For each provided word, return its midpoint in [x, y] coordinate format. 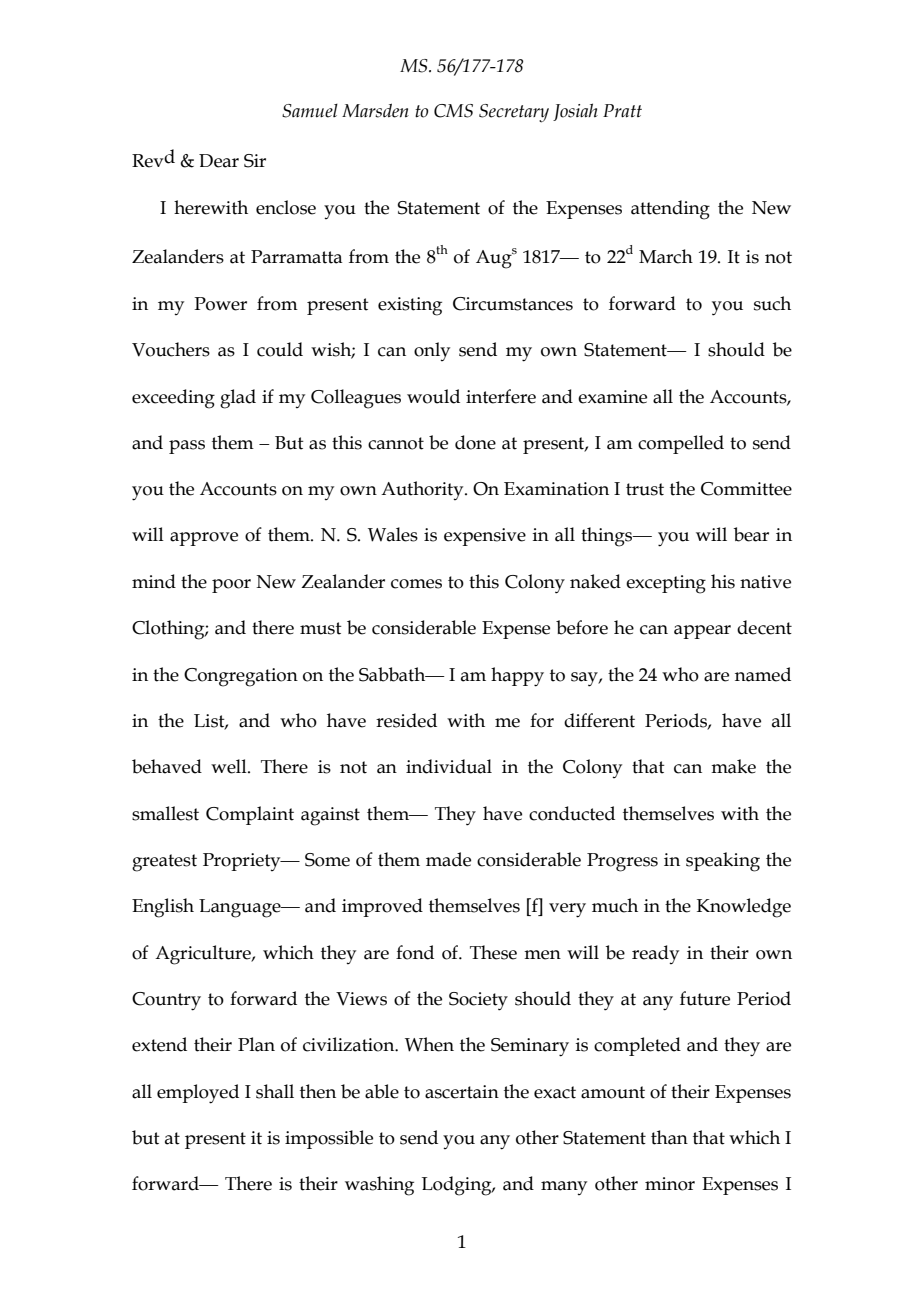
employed [198, 1094]
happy [517, 677]
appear [702, 632]
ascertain [462, 1092]
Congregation [241, 677]
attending [670, 210]
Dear [219, 161]
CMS [453, 111]
